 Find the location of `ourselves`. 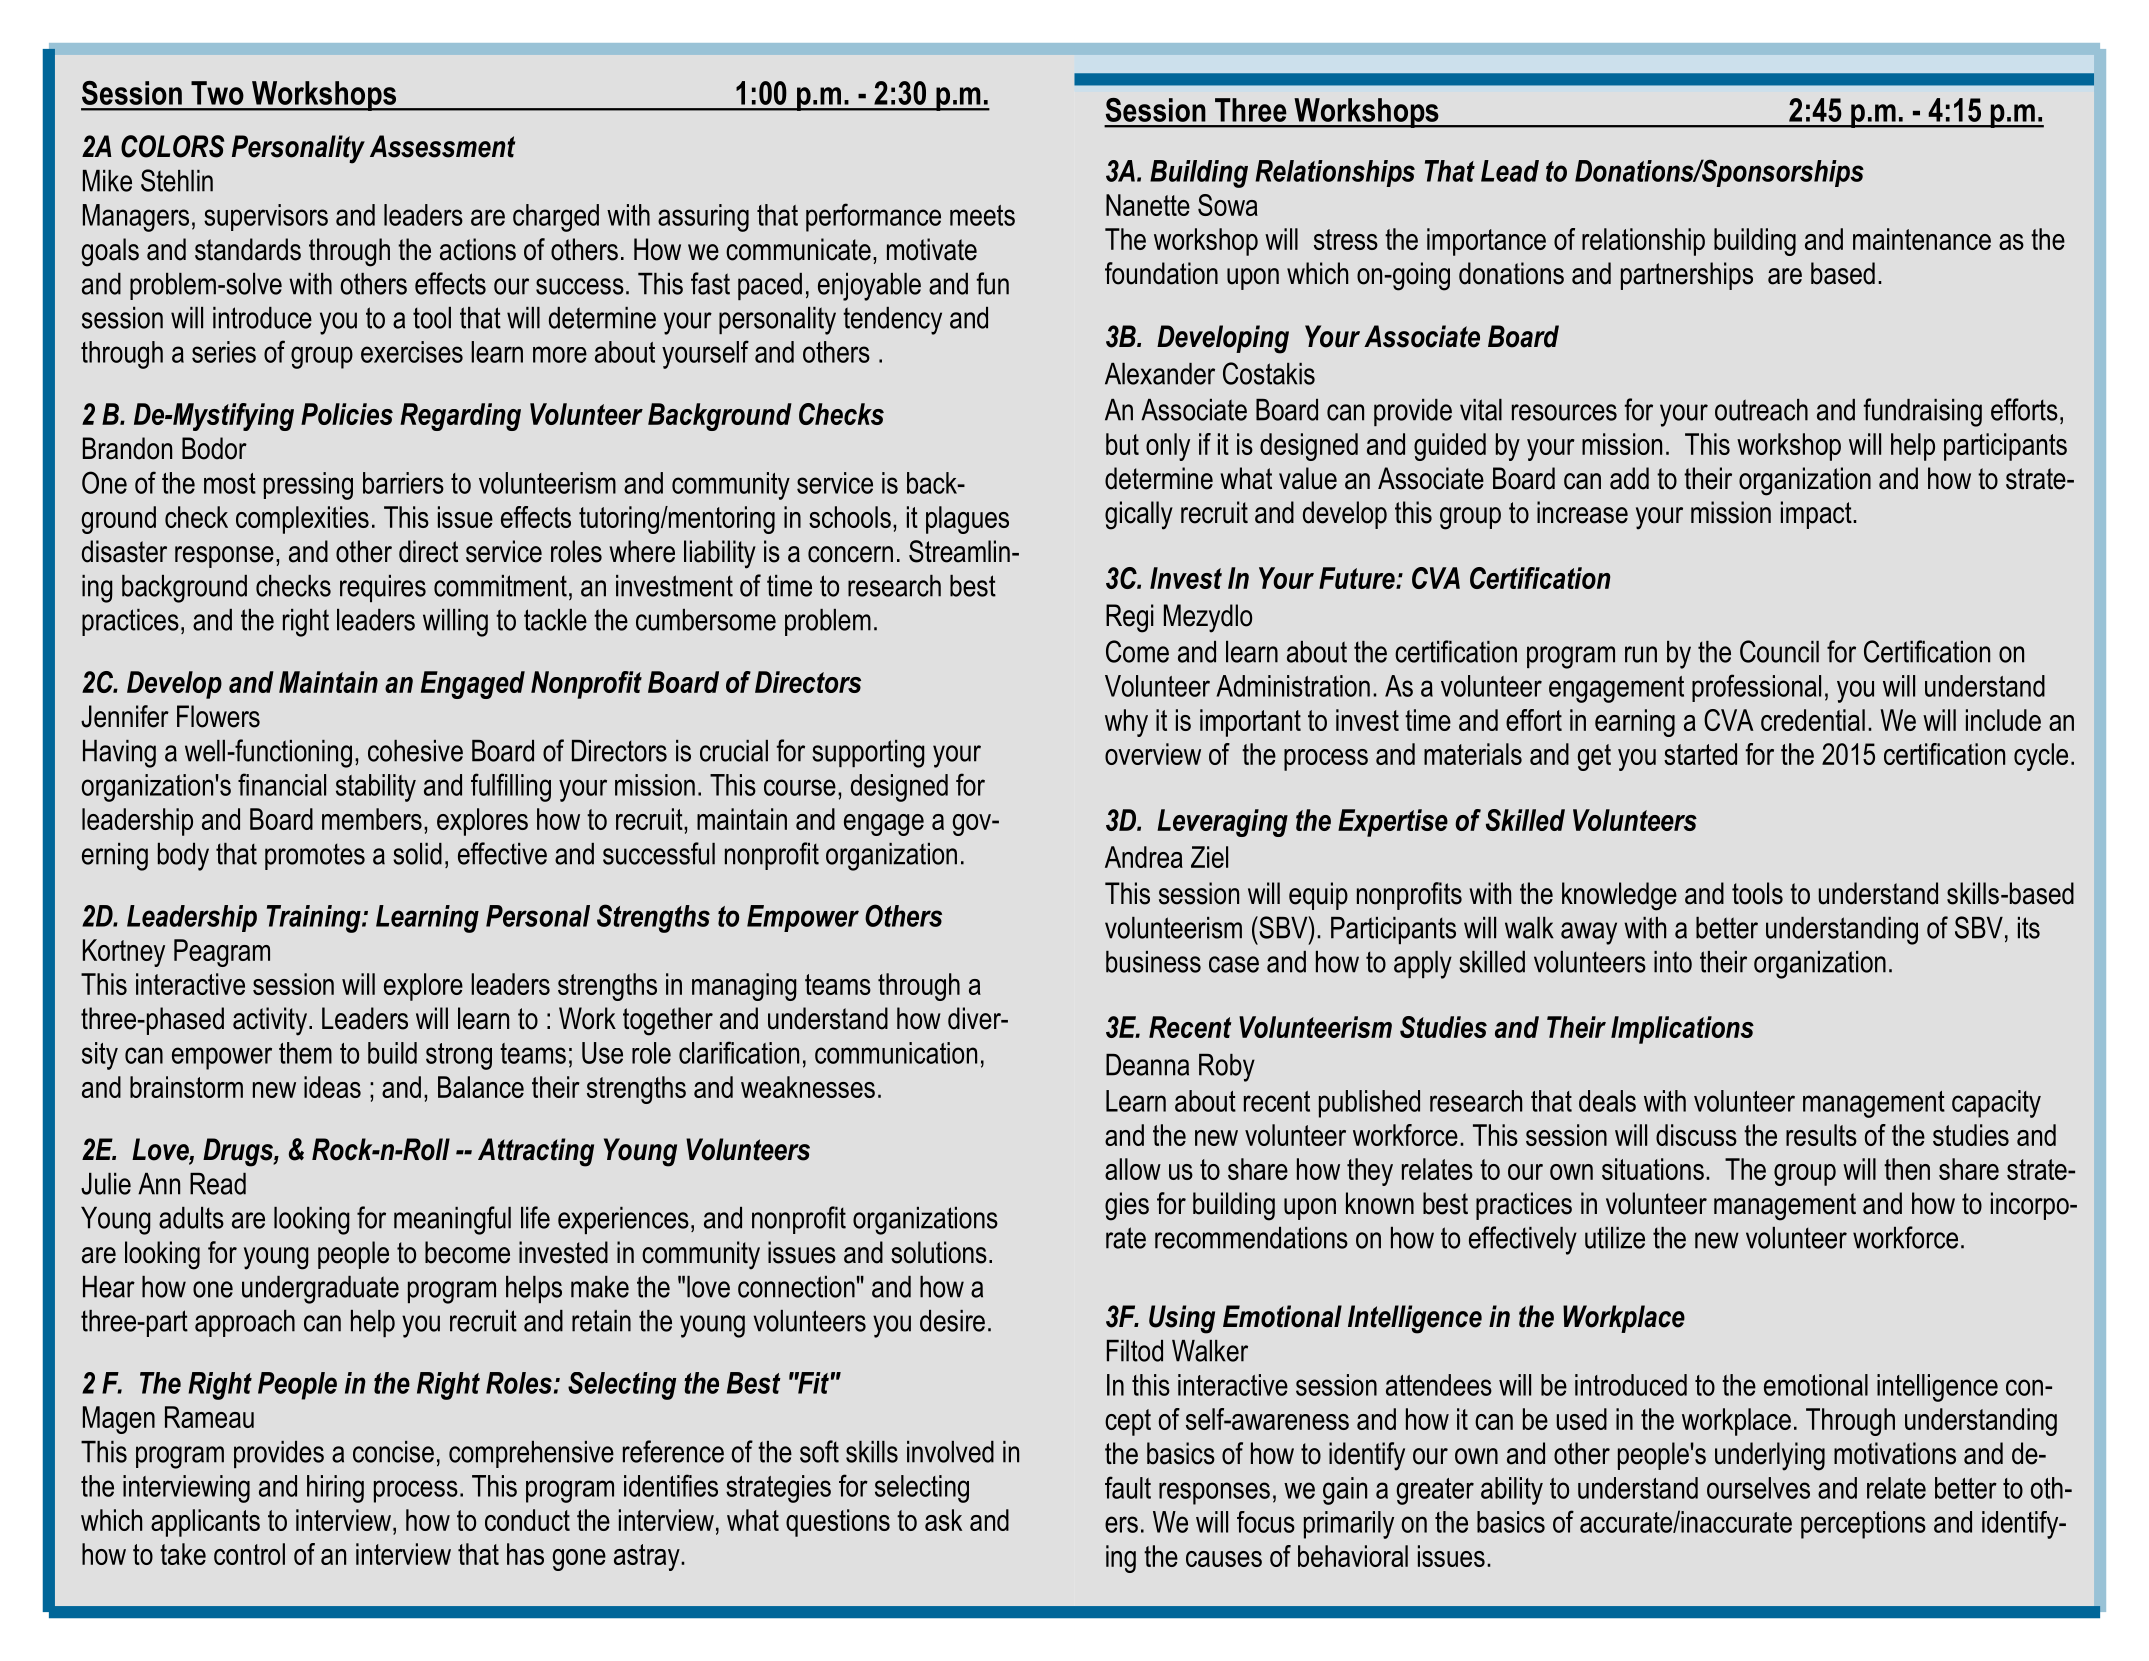

ourselves is located at coordinates (1758, 1488).
